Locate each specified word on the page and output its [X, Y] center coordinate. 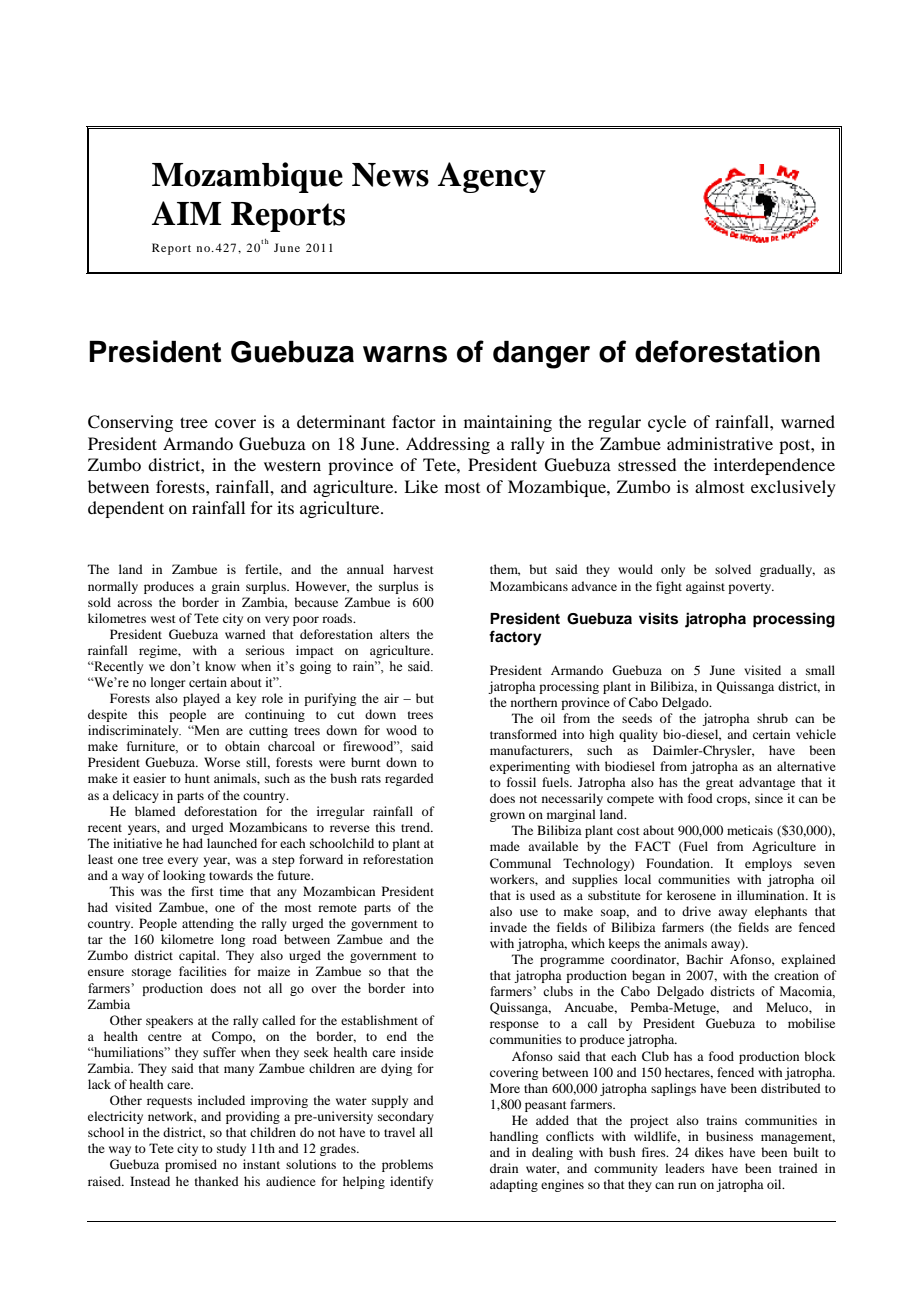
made [505, 846]
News [390, 175]
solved [733, 569]
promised [191, 1165]
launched [232, 843]
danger [541, 355]
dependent [126, 509]
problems [407, 1165]
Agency [492, 177]
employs [768, 864]
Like [421, 486]
